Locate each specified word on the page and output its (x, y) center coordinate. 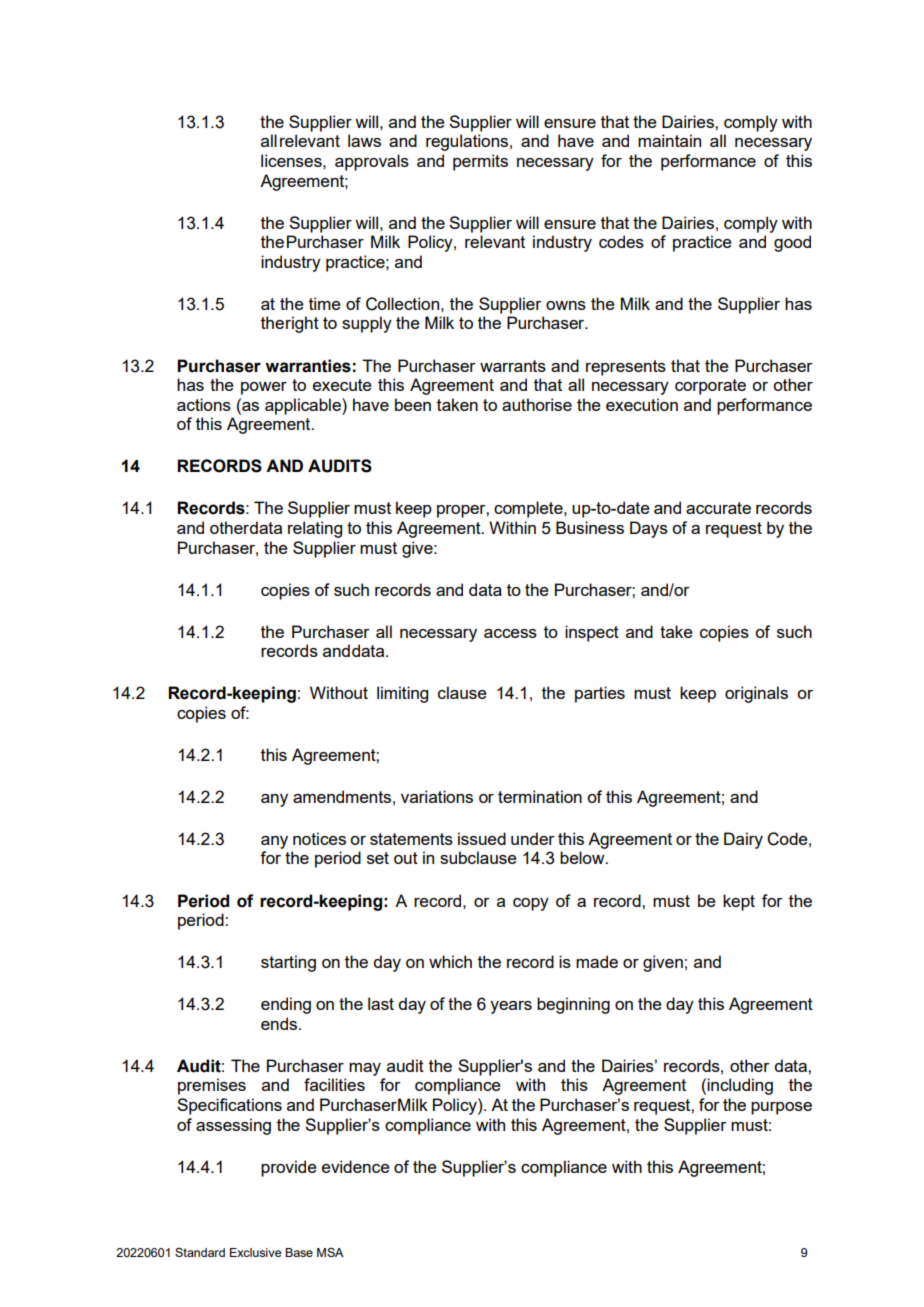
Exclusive (255, 1252)
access (510, 633)
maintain (669, 140)
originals (756, 694)
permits (480, 162)
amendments (342, 796)
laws (364, 140)
